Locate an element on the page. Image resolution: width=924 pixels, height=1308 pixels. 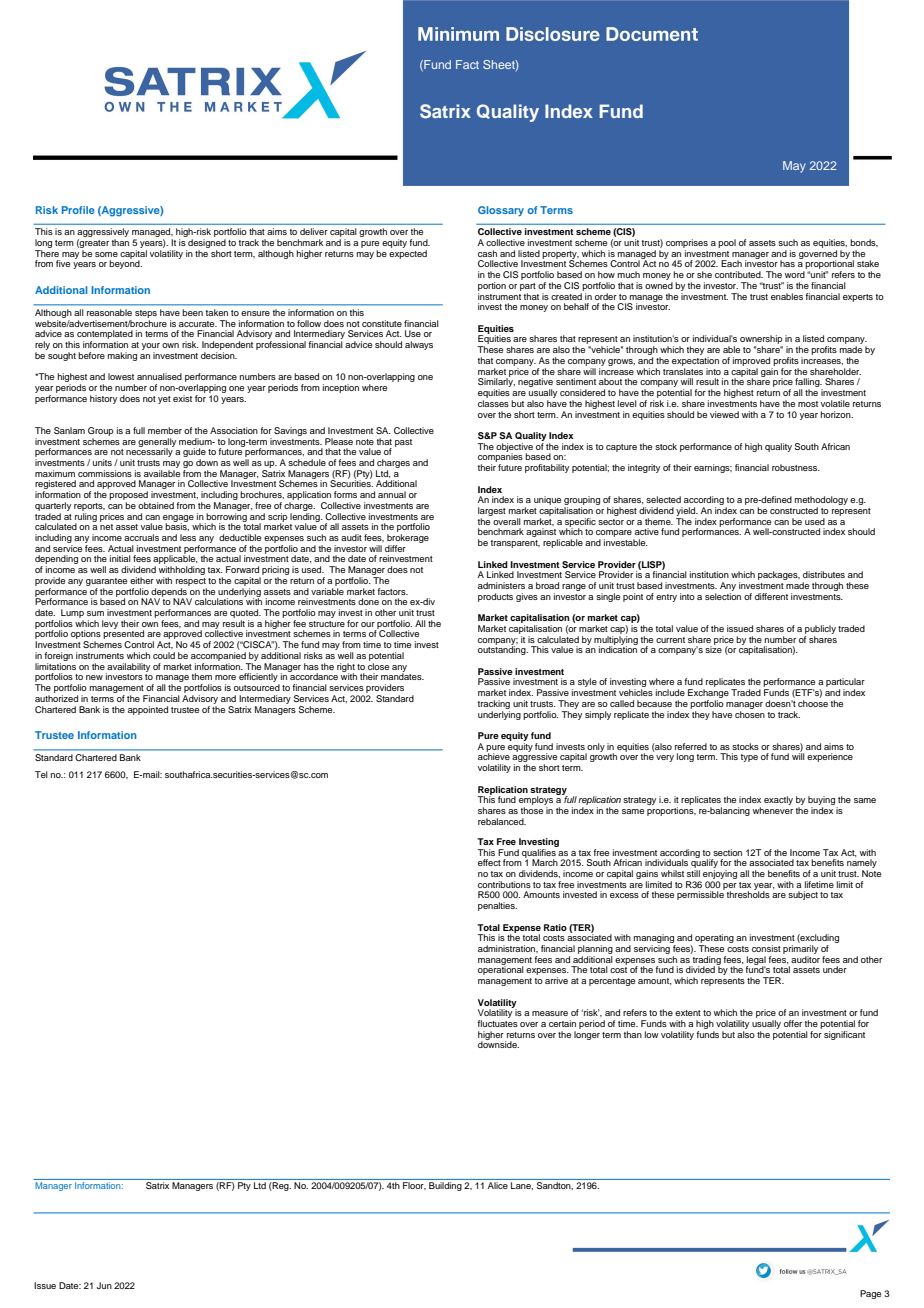
cash is located at coordinates (487, 253).
